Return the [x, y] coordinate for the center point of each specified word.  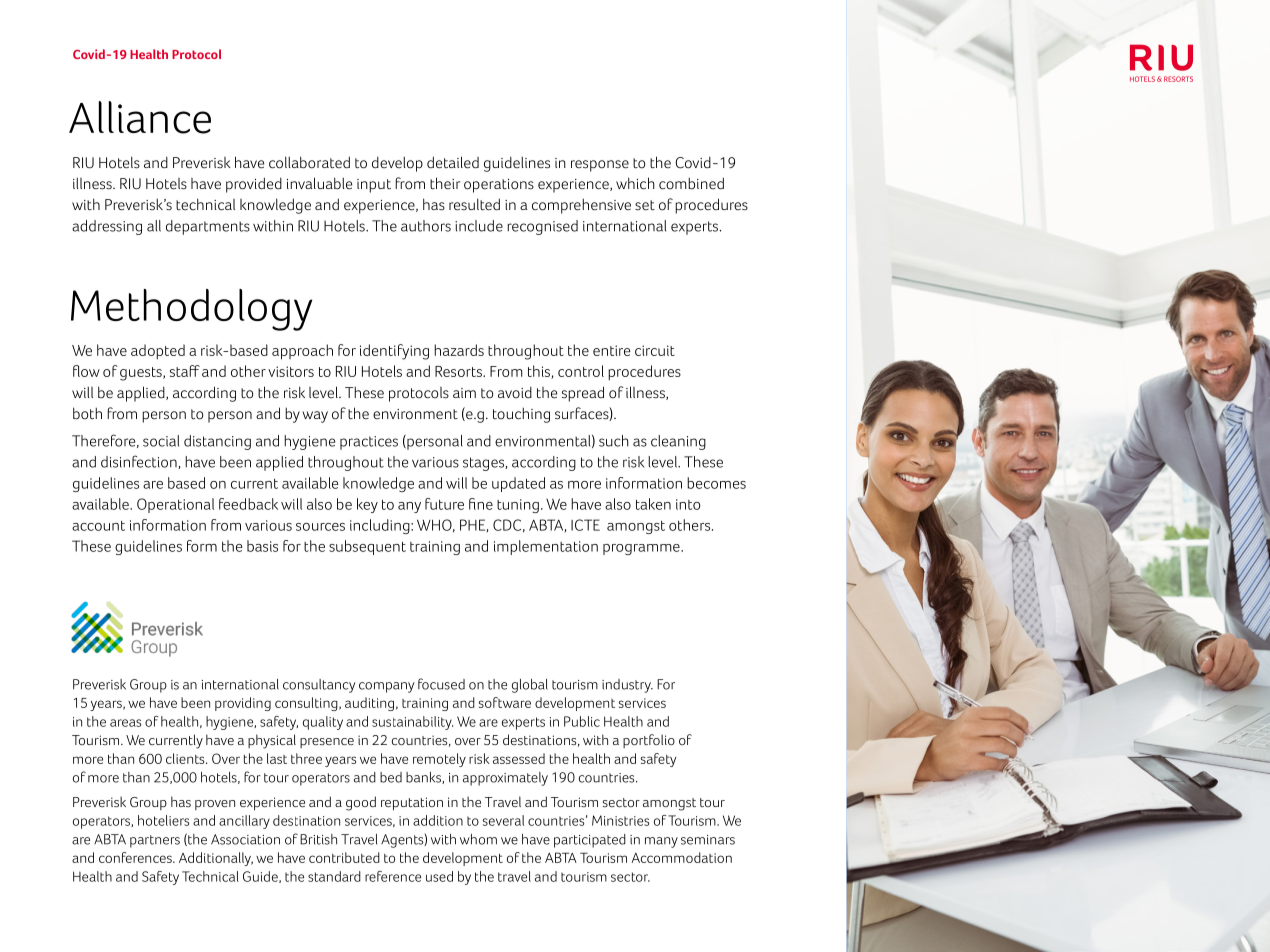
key [367, 505]
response [600, 166]
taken [653, 504]
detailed [453, 162]
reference [393, 876]
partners [155, 841]
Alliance [140, 117]
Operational [175, 505]
